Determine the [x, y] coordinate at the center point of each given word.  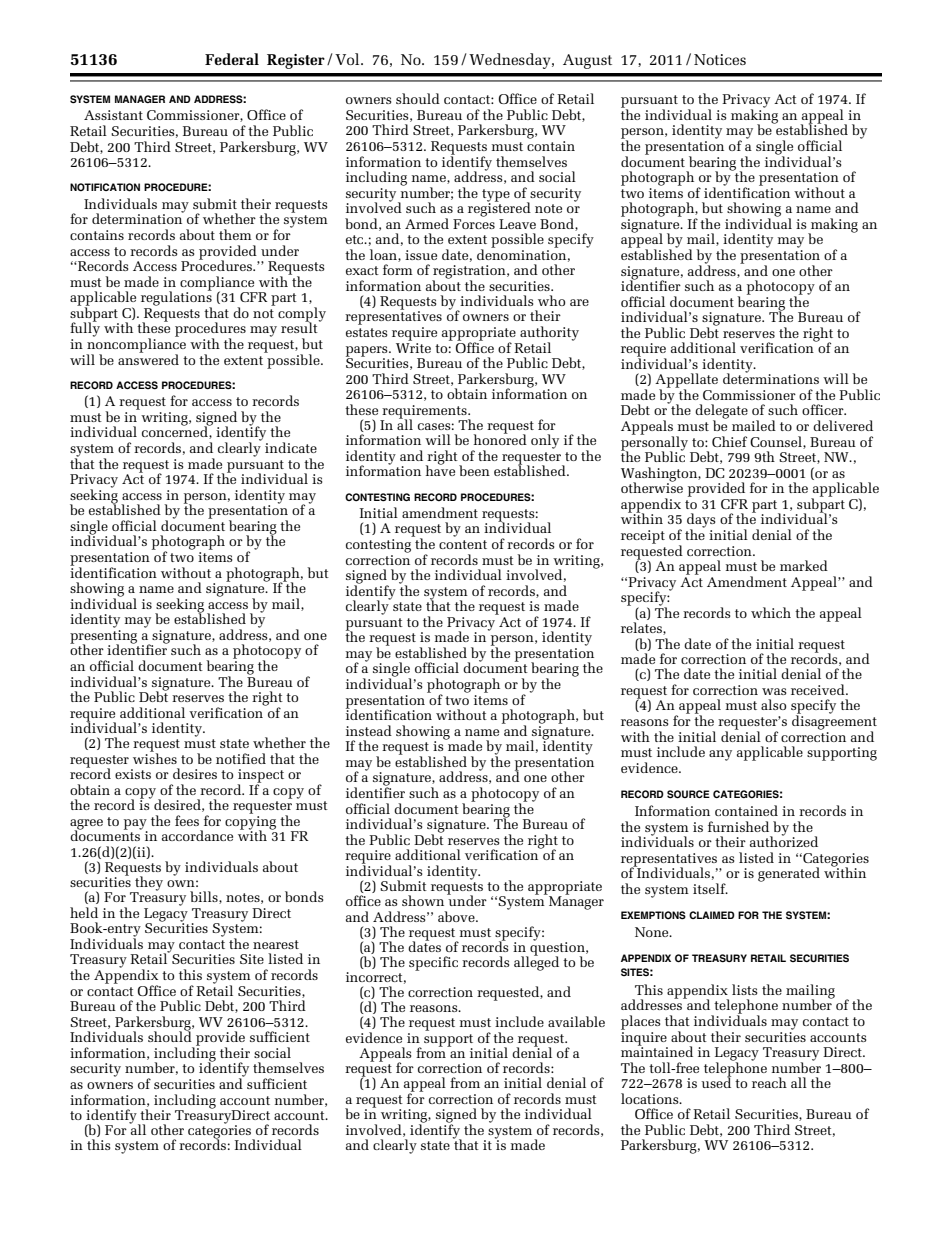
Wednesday [511, 61]
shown [423, 900]
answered [148, 358]
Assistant [113, 115]
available [576, 1021]
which [771, 612]
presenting [103, 636]
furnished [738, 826]
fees [187, 820]
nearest [276, 944]
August [587, 61]
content [463, 544]
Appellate [686, 381]
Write [413, 346]
